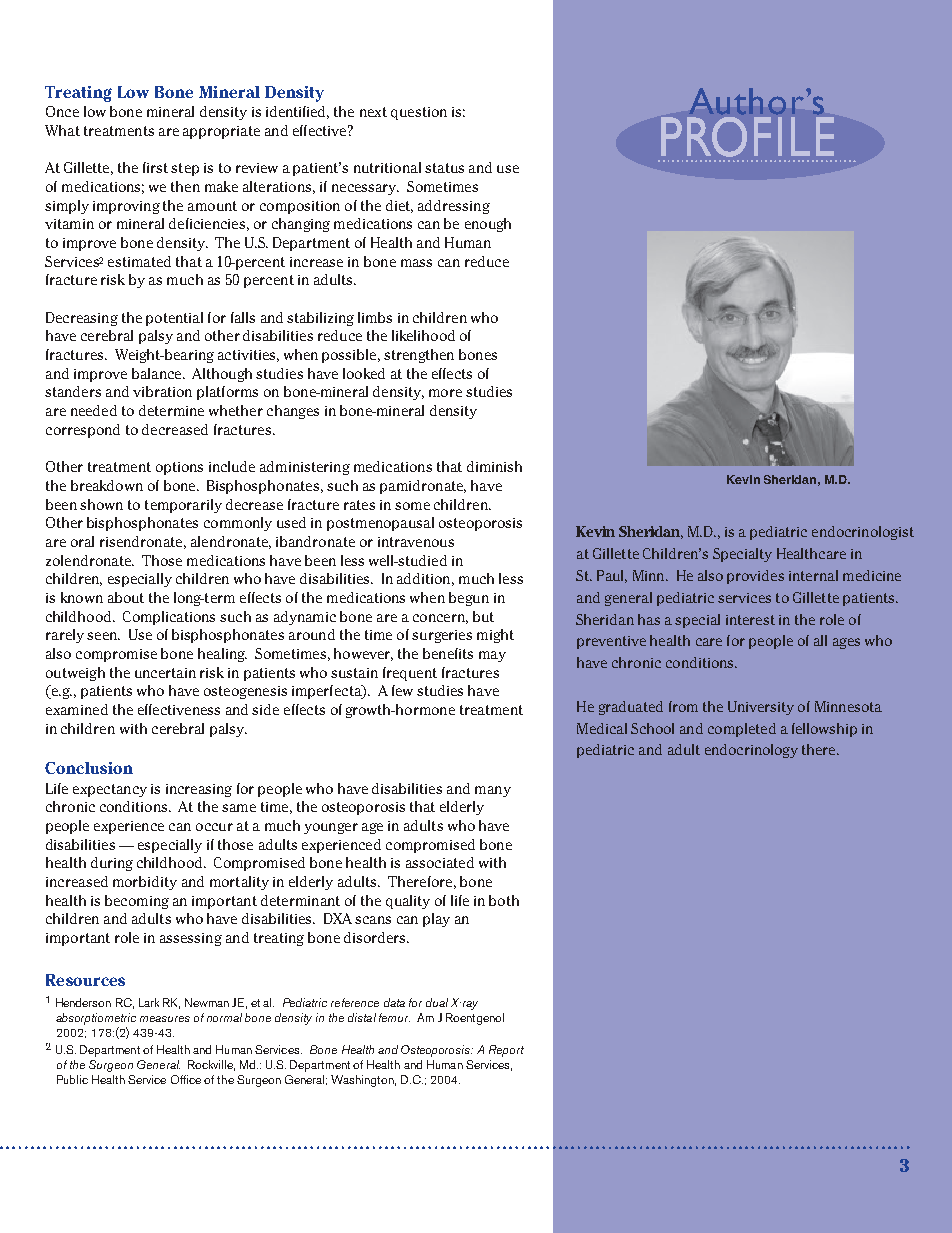  Describe the element at coordinates (863, 533) in the screenshot. I see `endocrinologist` at that location.
